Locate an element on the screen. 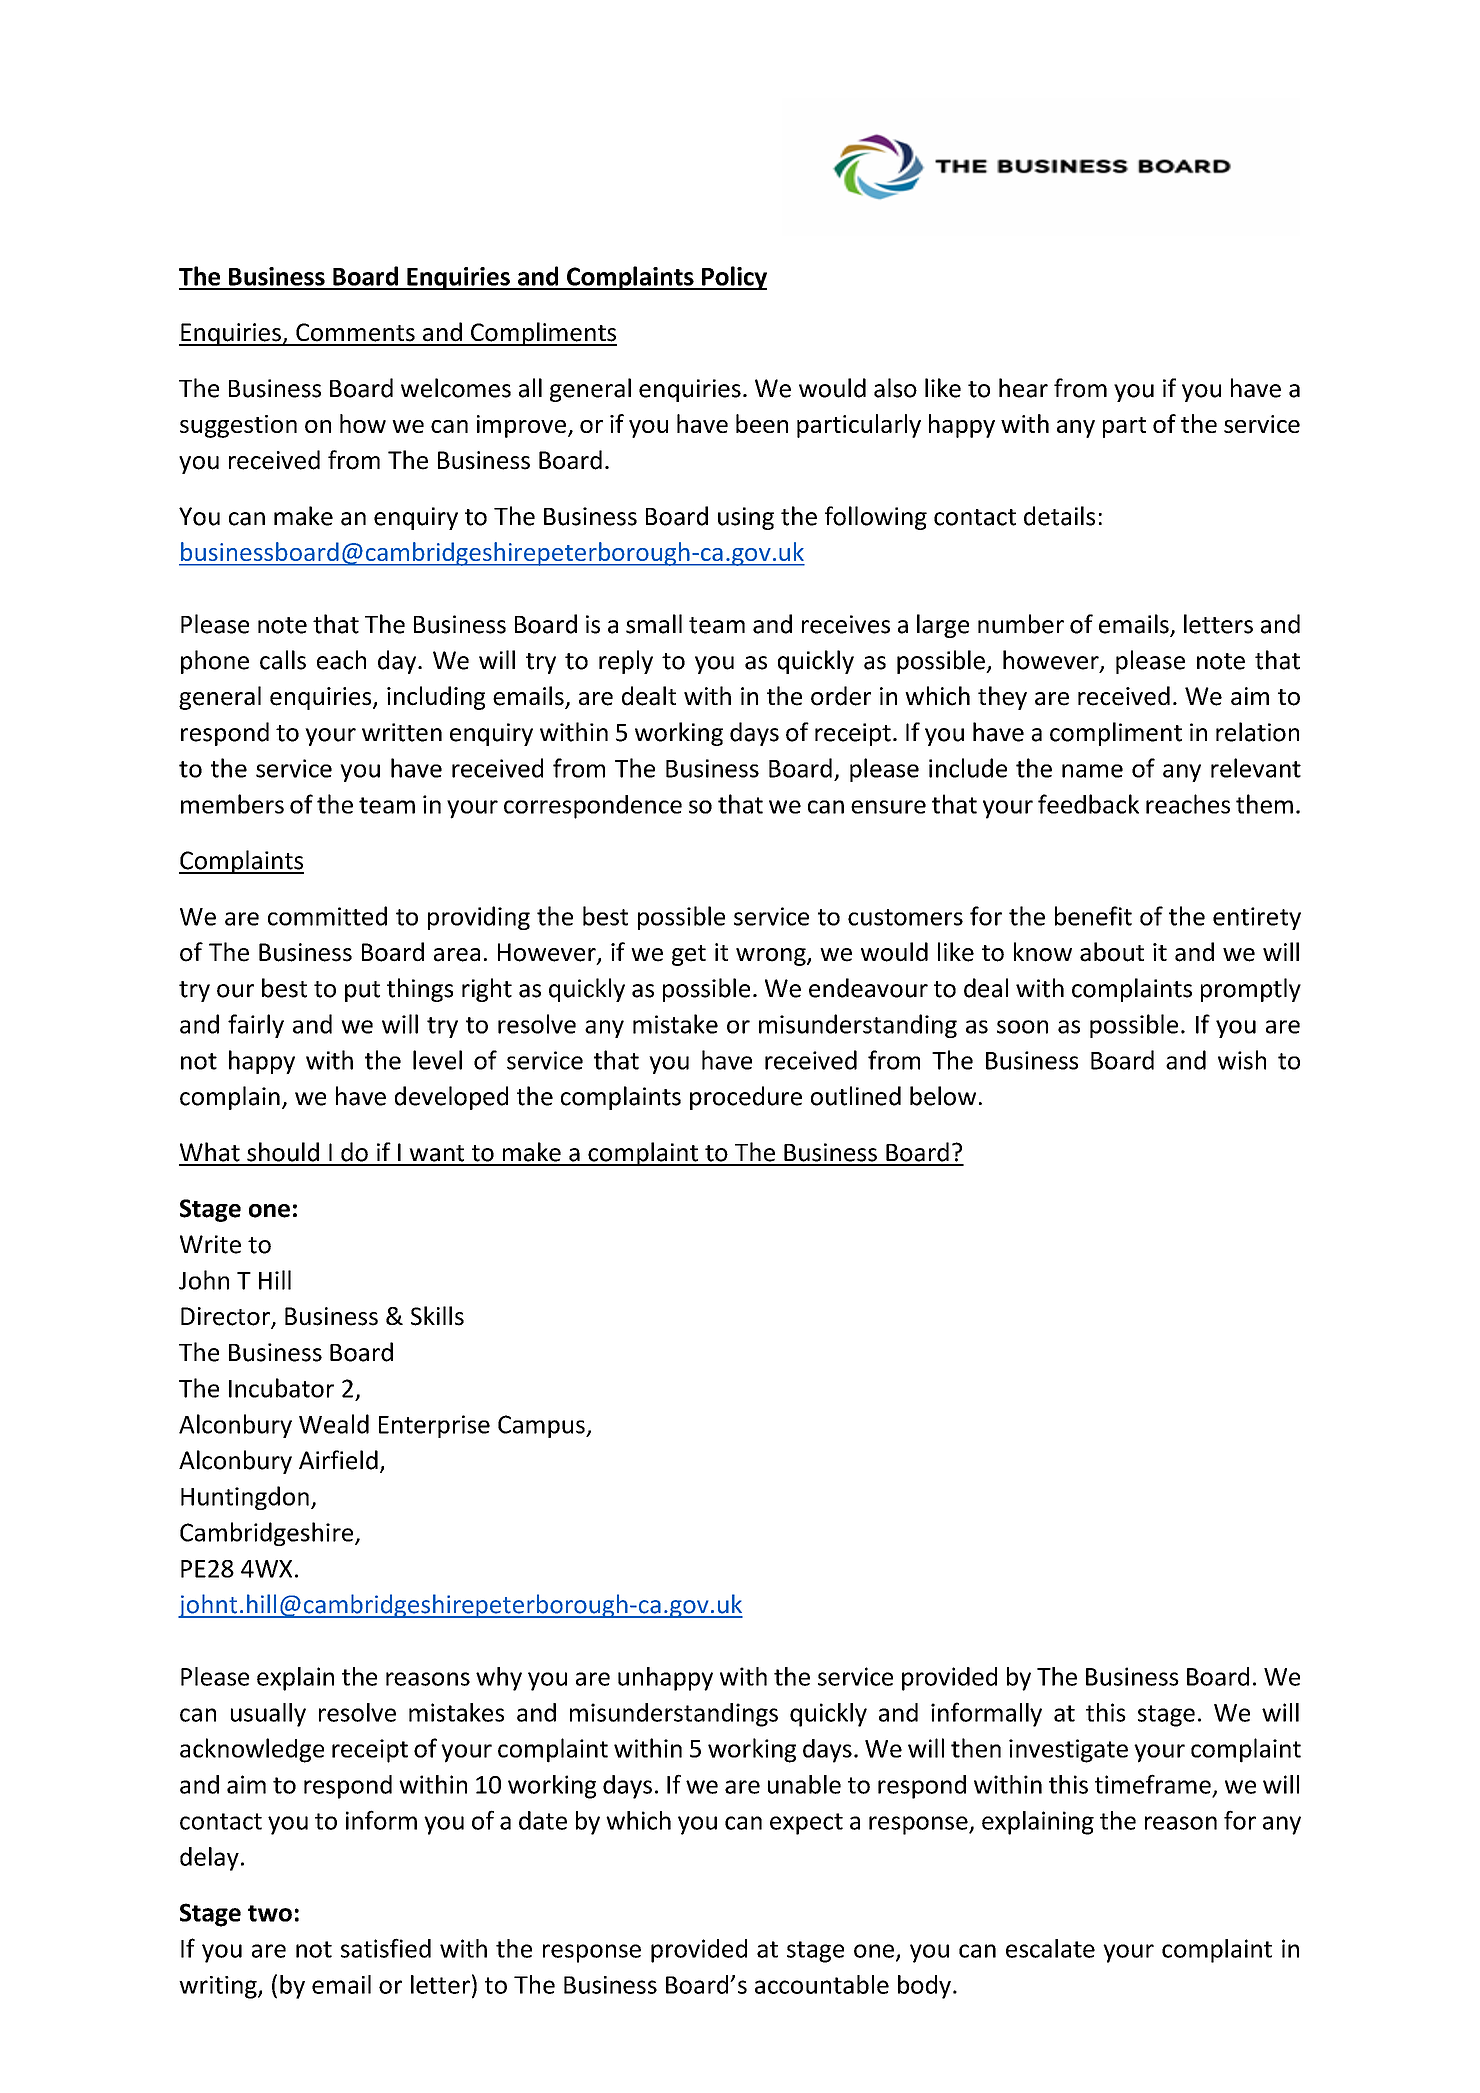 The image size is (1480, 2093). Incubator is located at coordinates (281, 1388).
